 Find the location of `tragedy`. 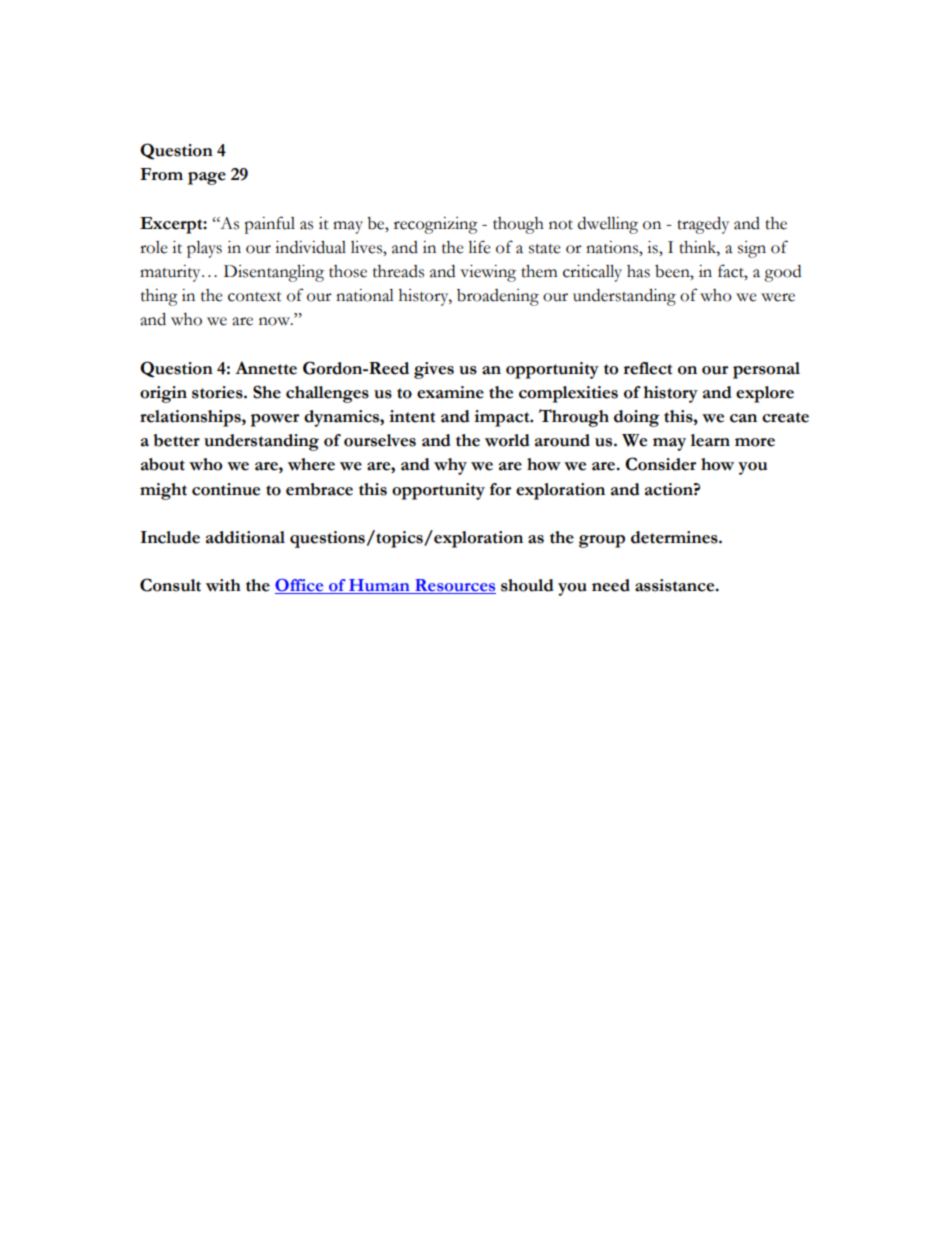

tragedy is located at coordinates (703, 225).
